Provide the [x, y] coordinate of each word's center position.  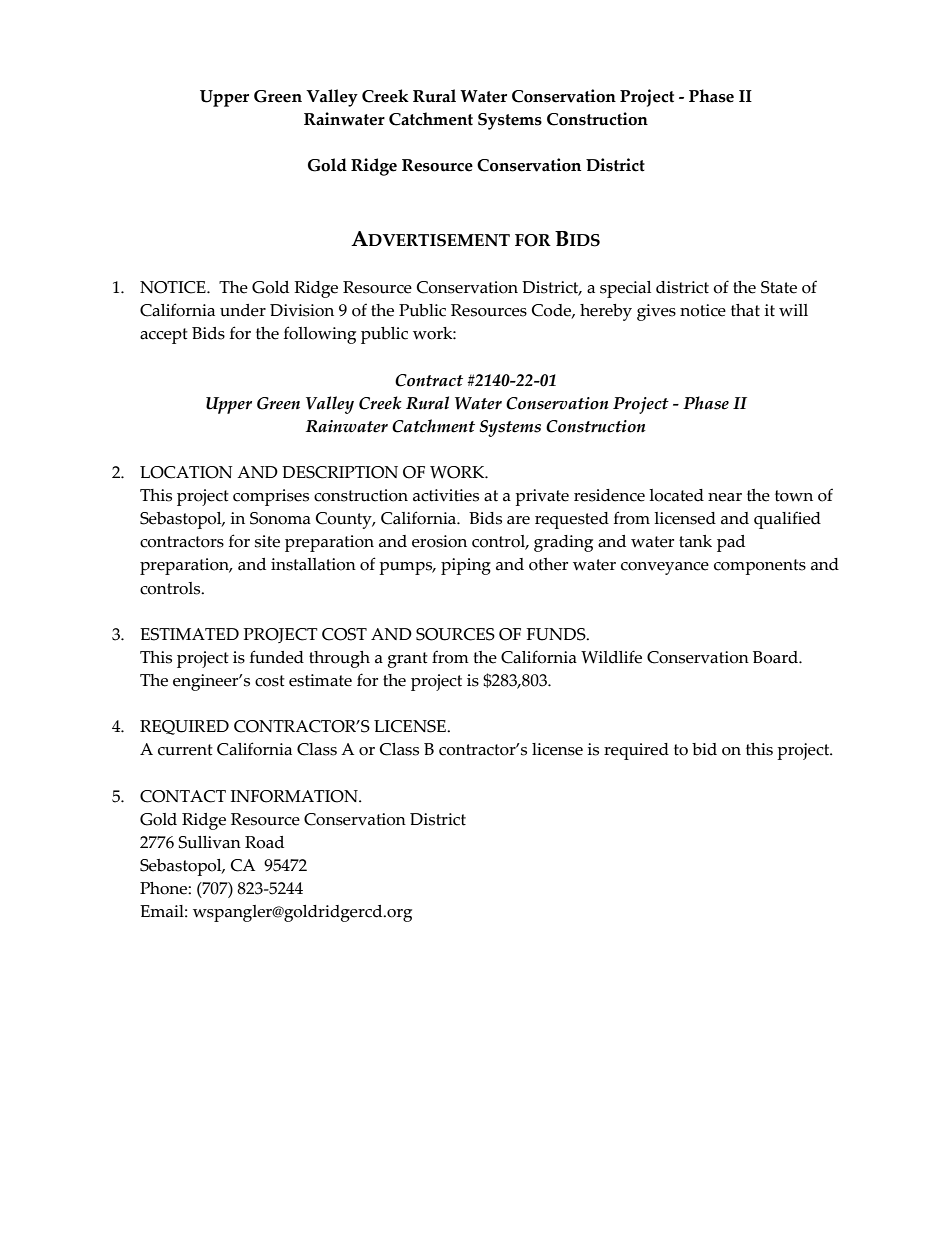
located [676, 495]
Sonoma [280, 518]
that [745, 310]
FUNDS [557, 634]
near [725, 497]
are [518, 520]
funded [277, 657]
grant [408, 660]
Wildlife [611, 657]
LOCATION [186, 472]
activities [446, 495]
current [185, 750]
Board [776, 657]
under [243, 310]
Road [264, 842]
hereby [606, 312]
